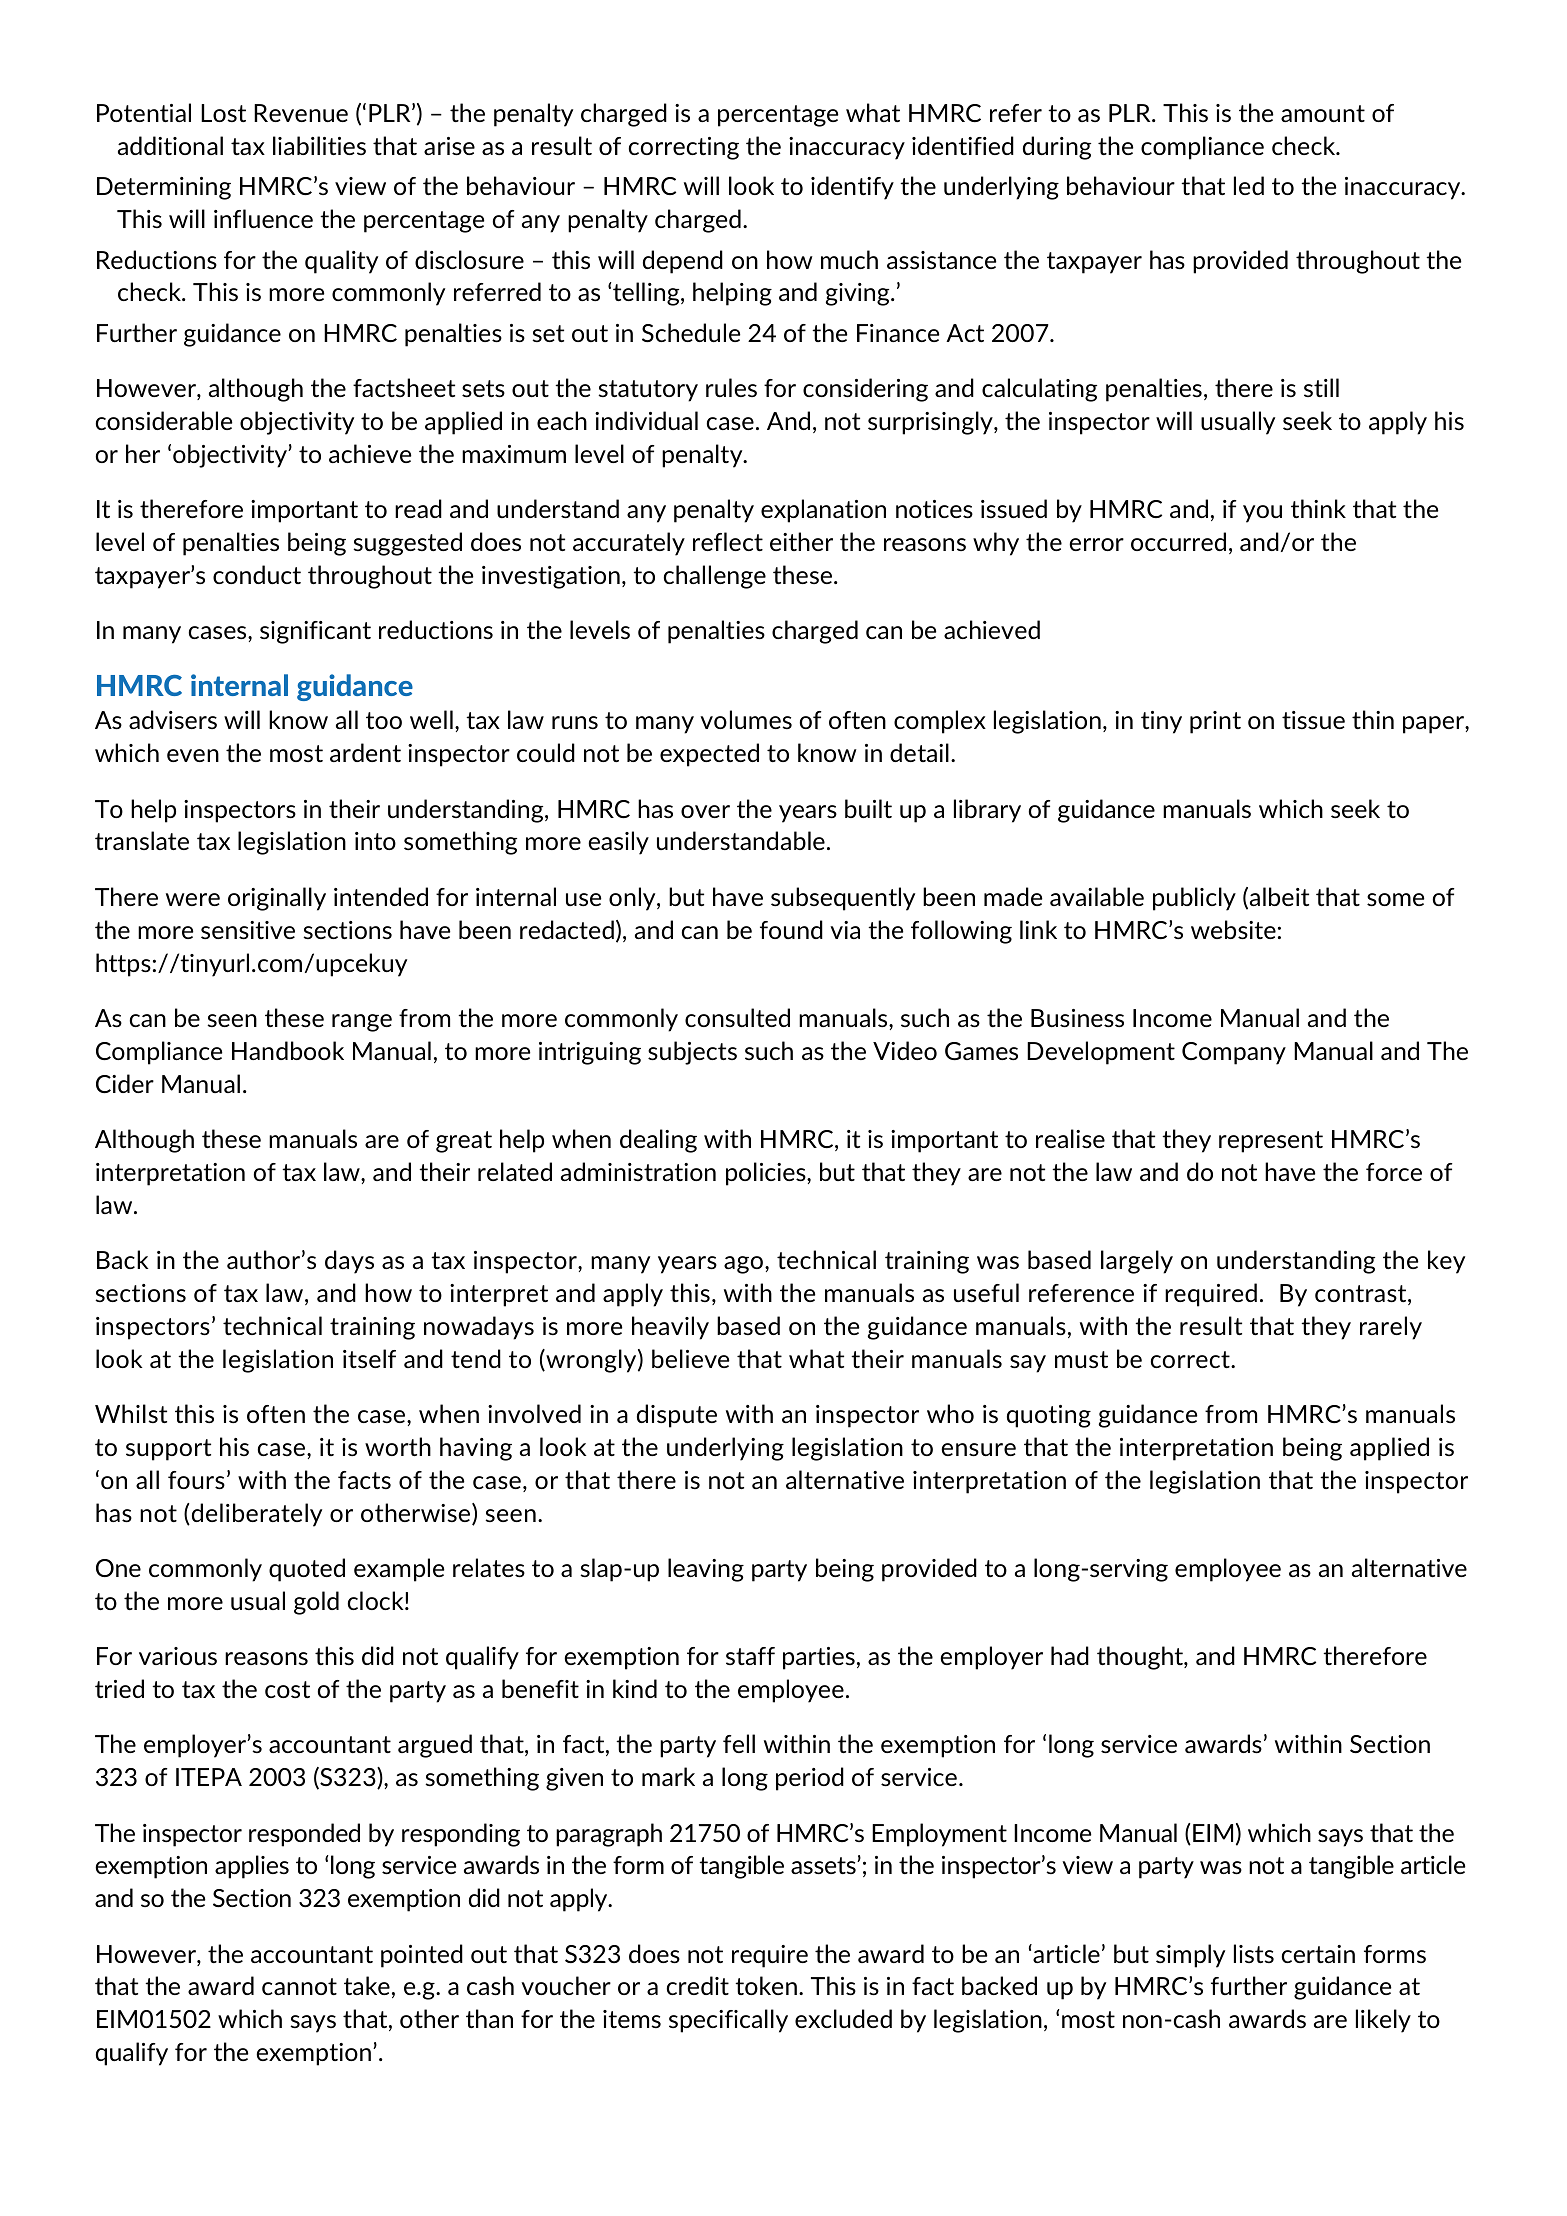 This screenshot has height=2216, width=1567. Describe the element at coordinates (1313, 720) in the screenshot. I see `tissue` at that location.
